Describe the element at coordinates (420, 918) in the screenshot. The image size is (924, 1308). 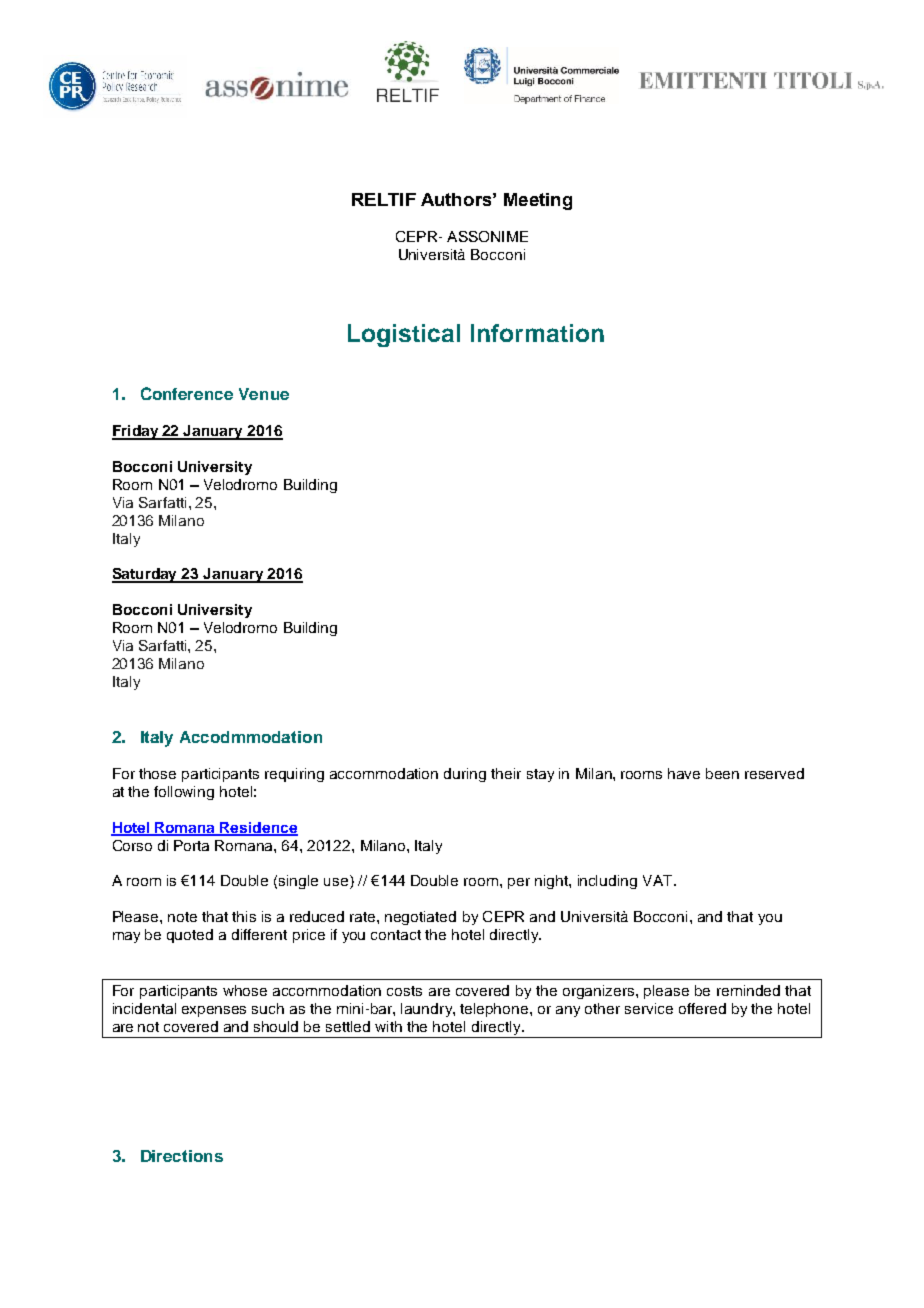
I see `negotiated` at that location.
